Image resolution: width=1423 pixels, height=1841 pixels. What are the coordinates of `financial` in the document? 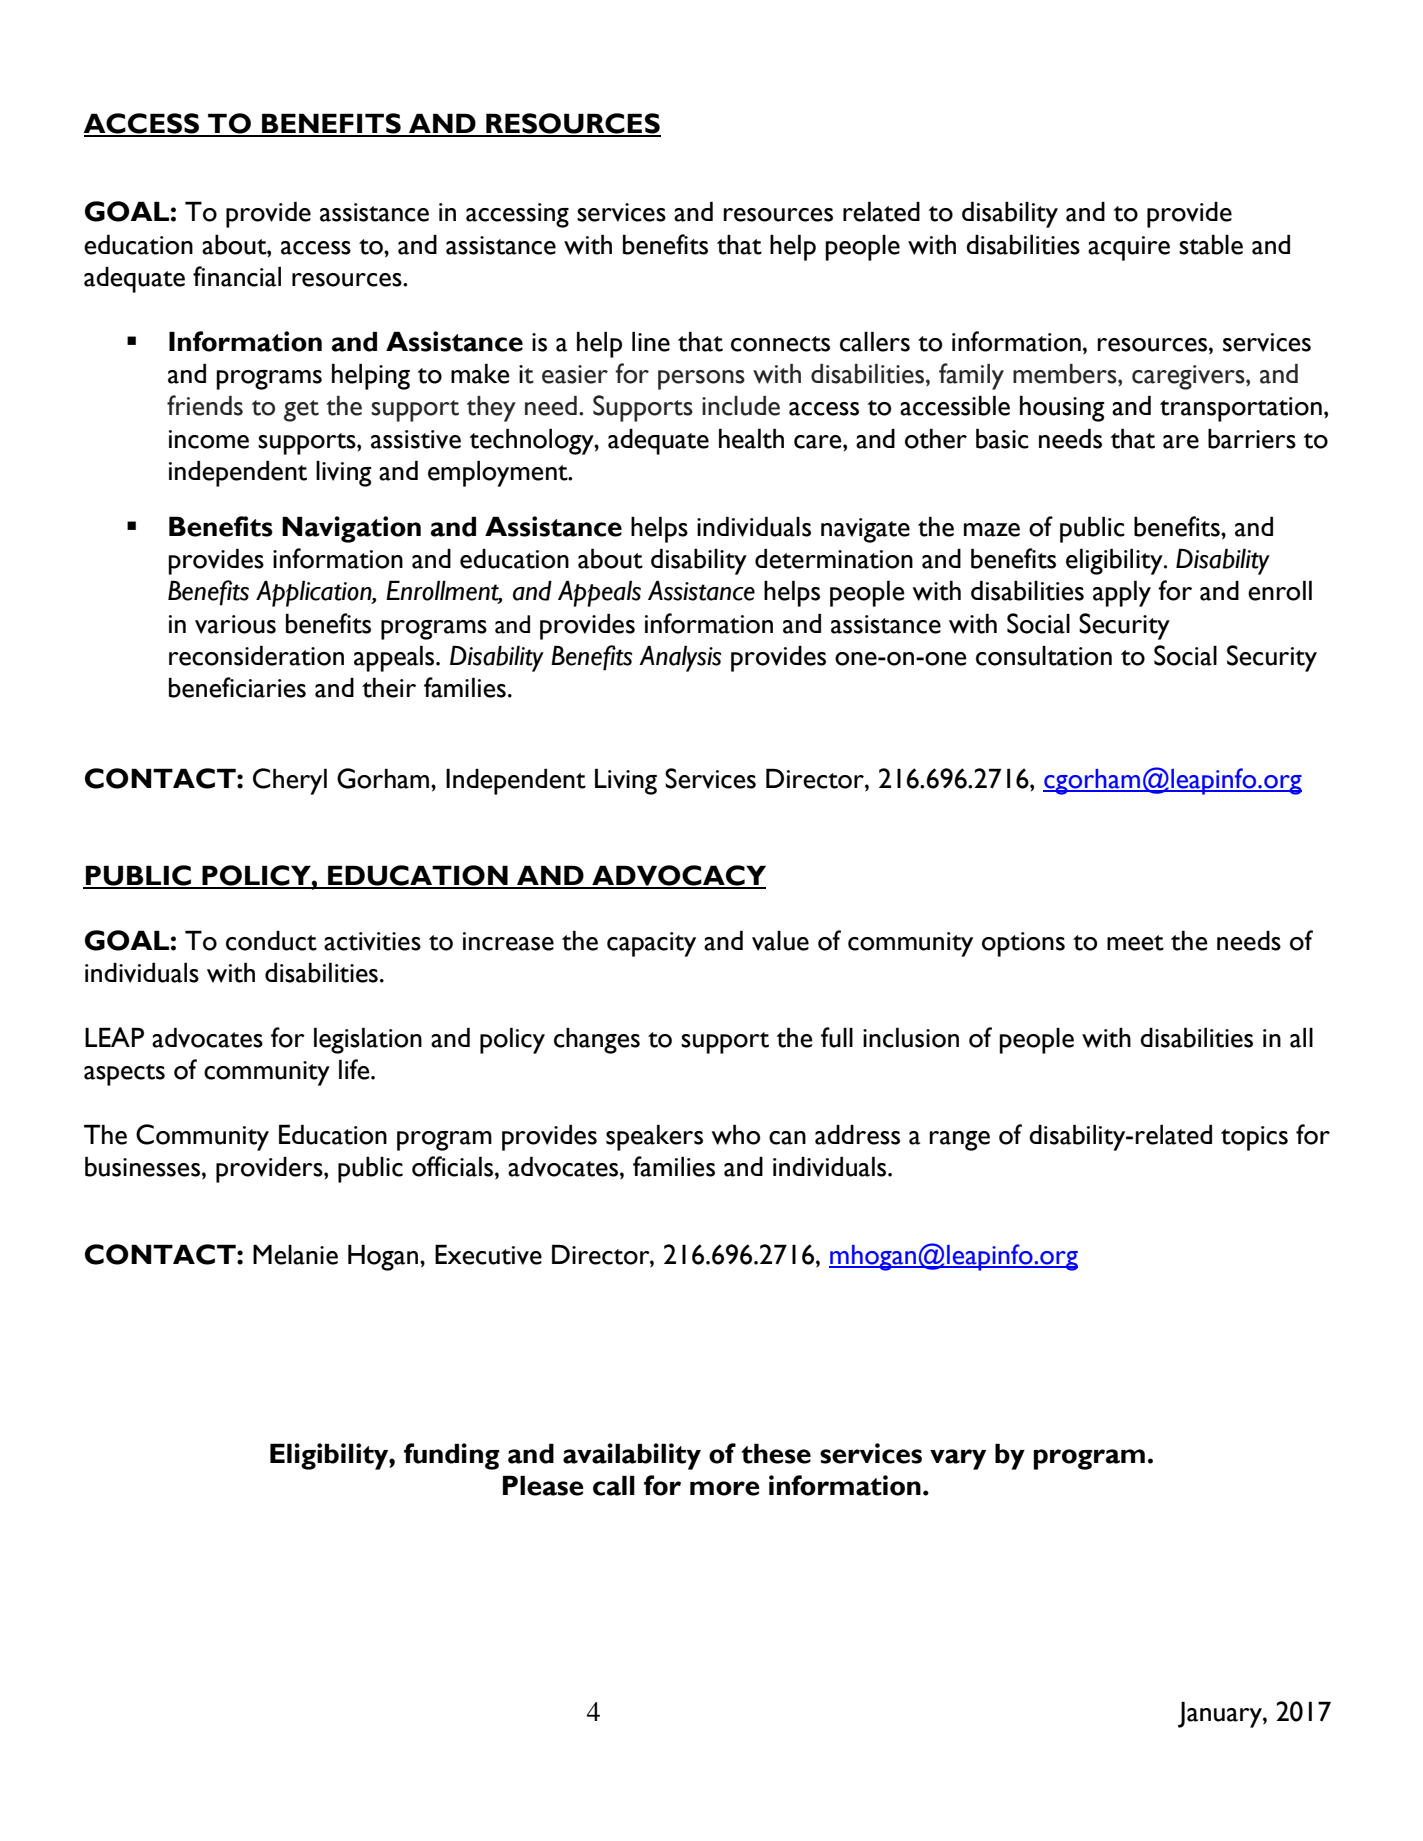 It's located at (237, 276).
